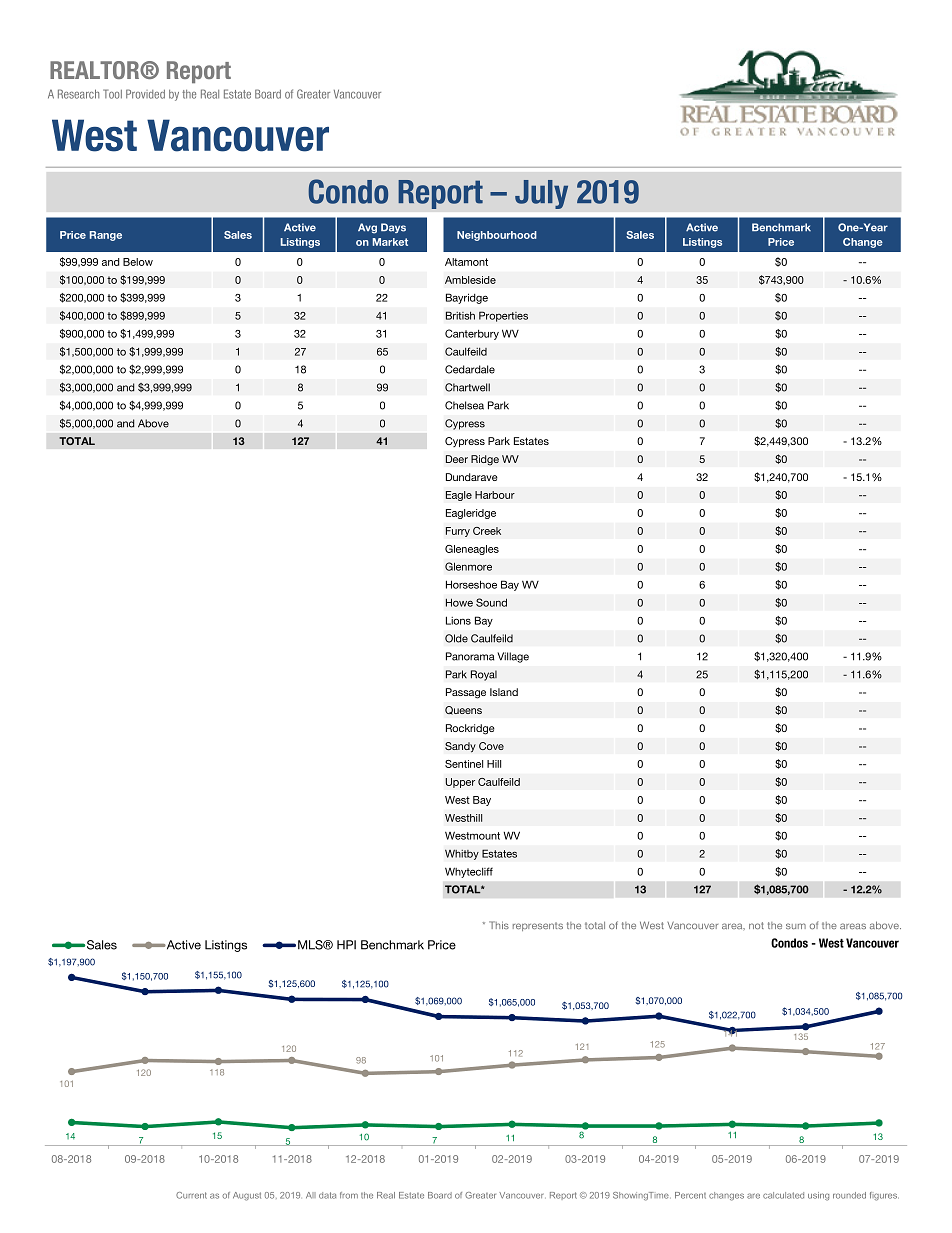  What do you see at coordinates (470, 656) in the screenshot?
I see `Panorama` at bounding box center [470, 656].
